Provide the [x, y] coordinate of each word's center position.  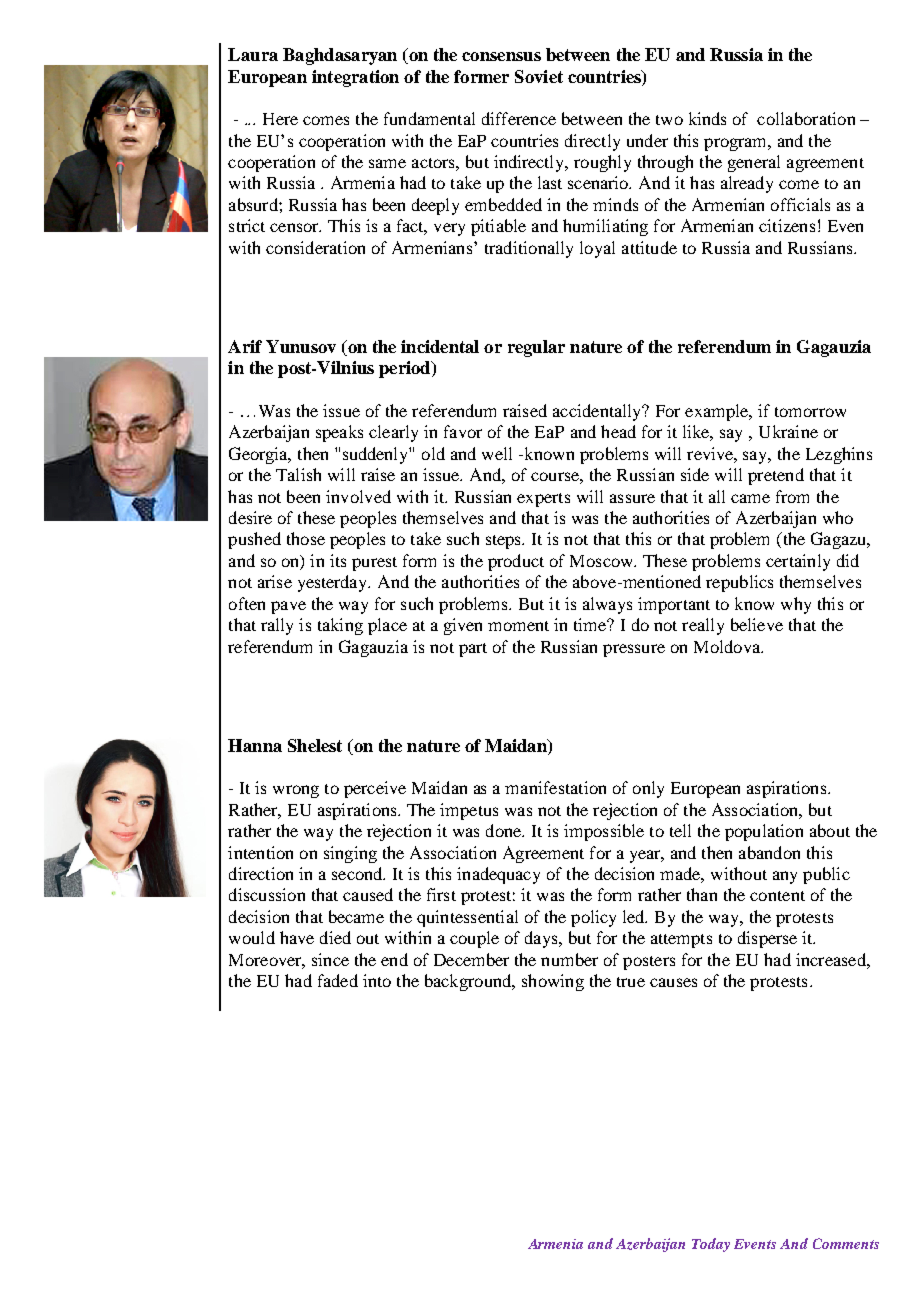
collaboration [806, 118]
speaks [339, 433]
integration [355, 78]
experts [543, 500]
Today [711, 1245]
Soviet [539, 76]
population [764, 832]
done [505, 830]
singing [350, 854]
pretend [776, 476]
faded [338, 980]
